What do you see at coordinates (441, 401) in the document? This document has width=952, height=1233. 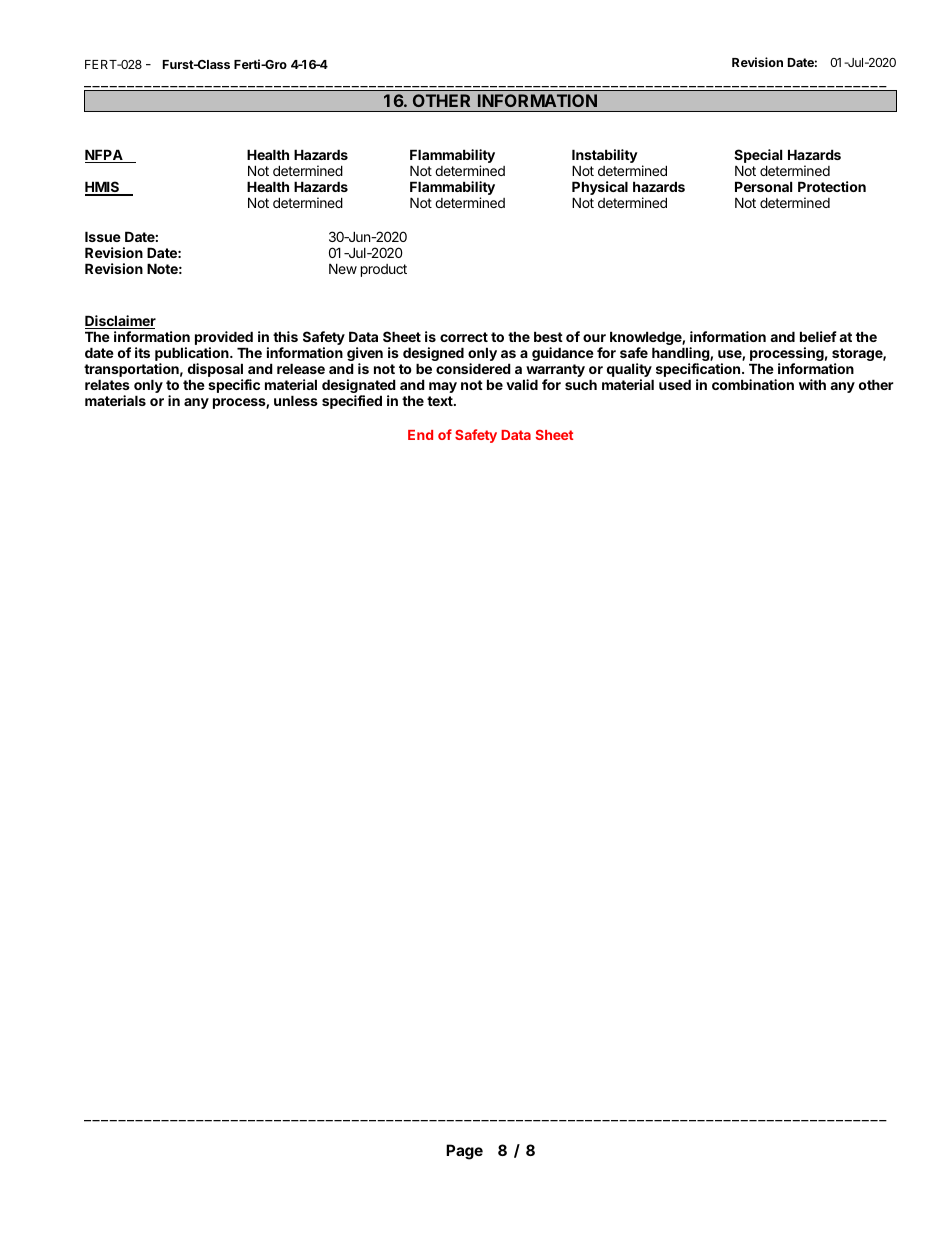 I see `text` at bounding box center [441, 401].
